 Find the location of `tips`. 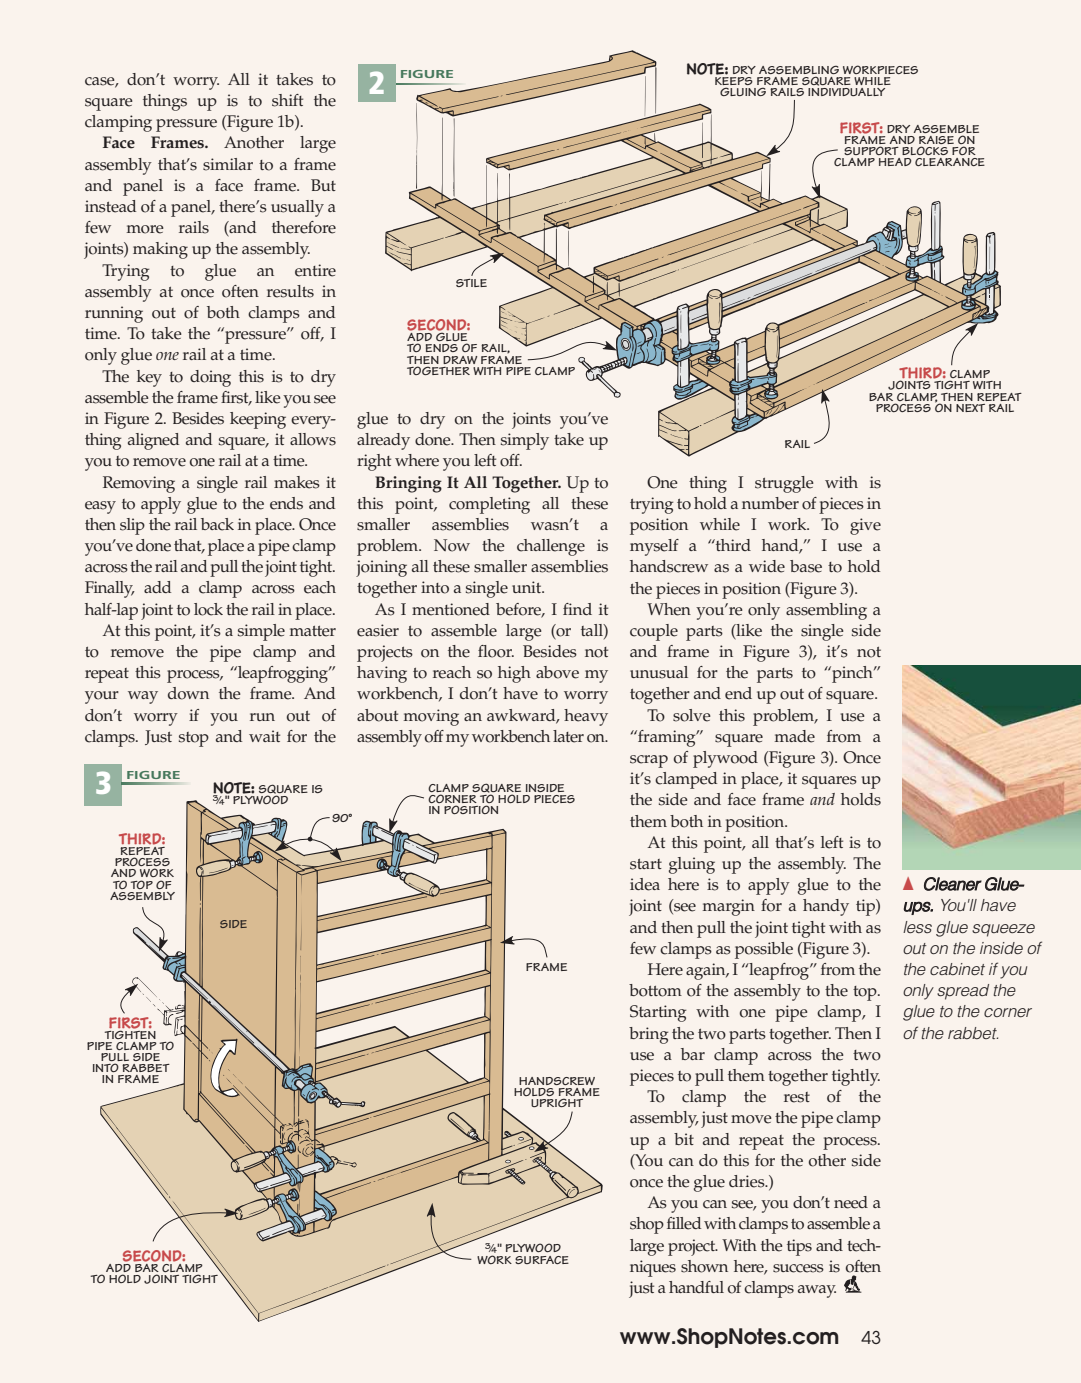

tips is located at coordinates (799, 1247).
